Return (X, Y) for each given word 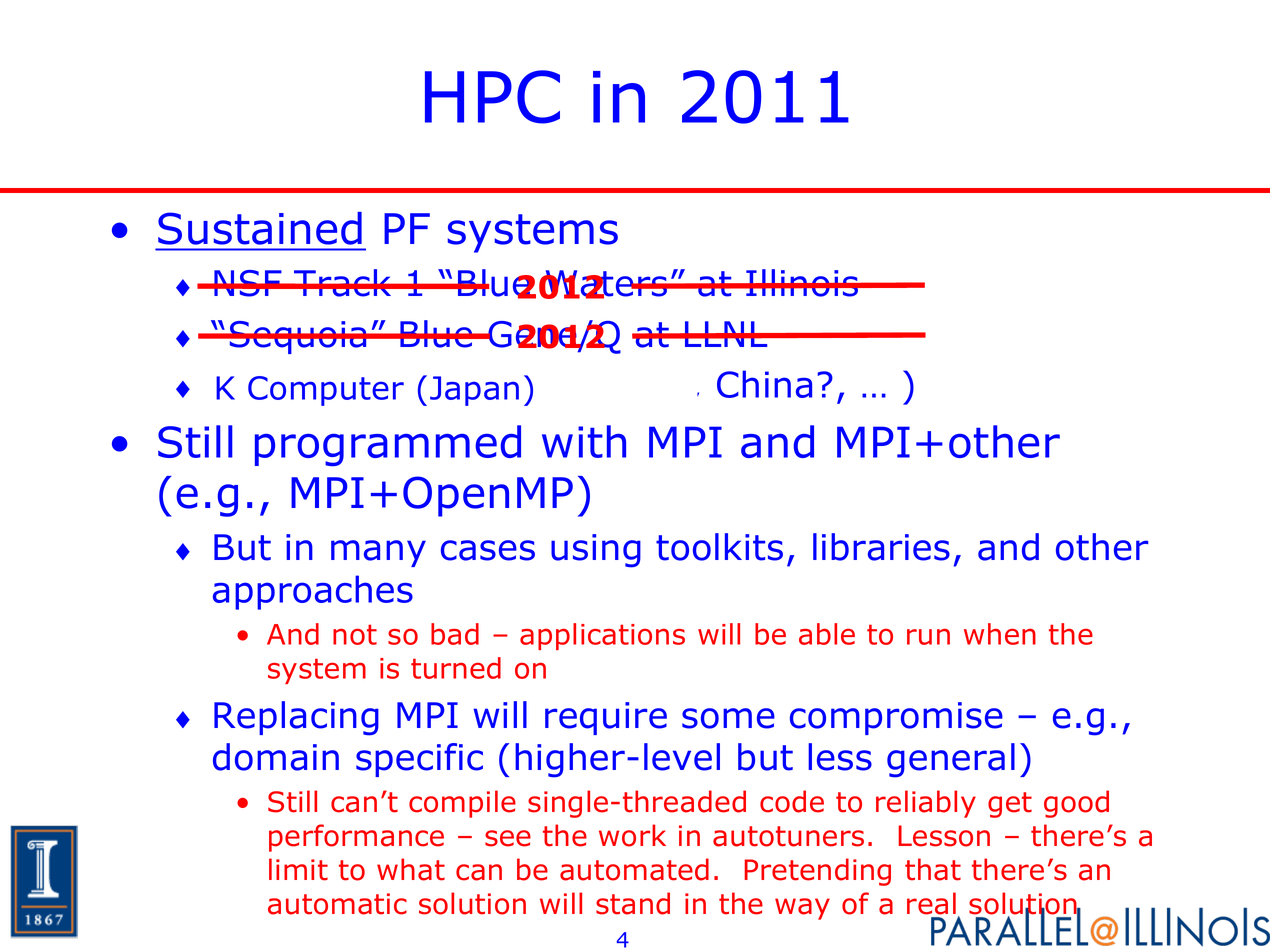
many (378, 553)
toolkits (719, 547)
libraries (881, 547)
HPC (492, 97)
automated (634, 869)
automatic (337, 904)
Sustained (260, 228)
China (764, 384)
